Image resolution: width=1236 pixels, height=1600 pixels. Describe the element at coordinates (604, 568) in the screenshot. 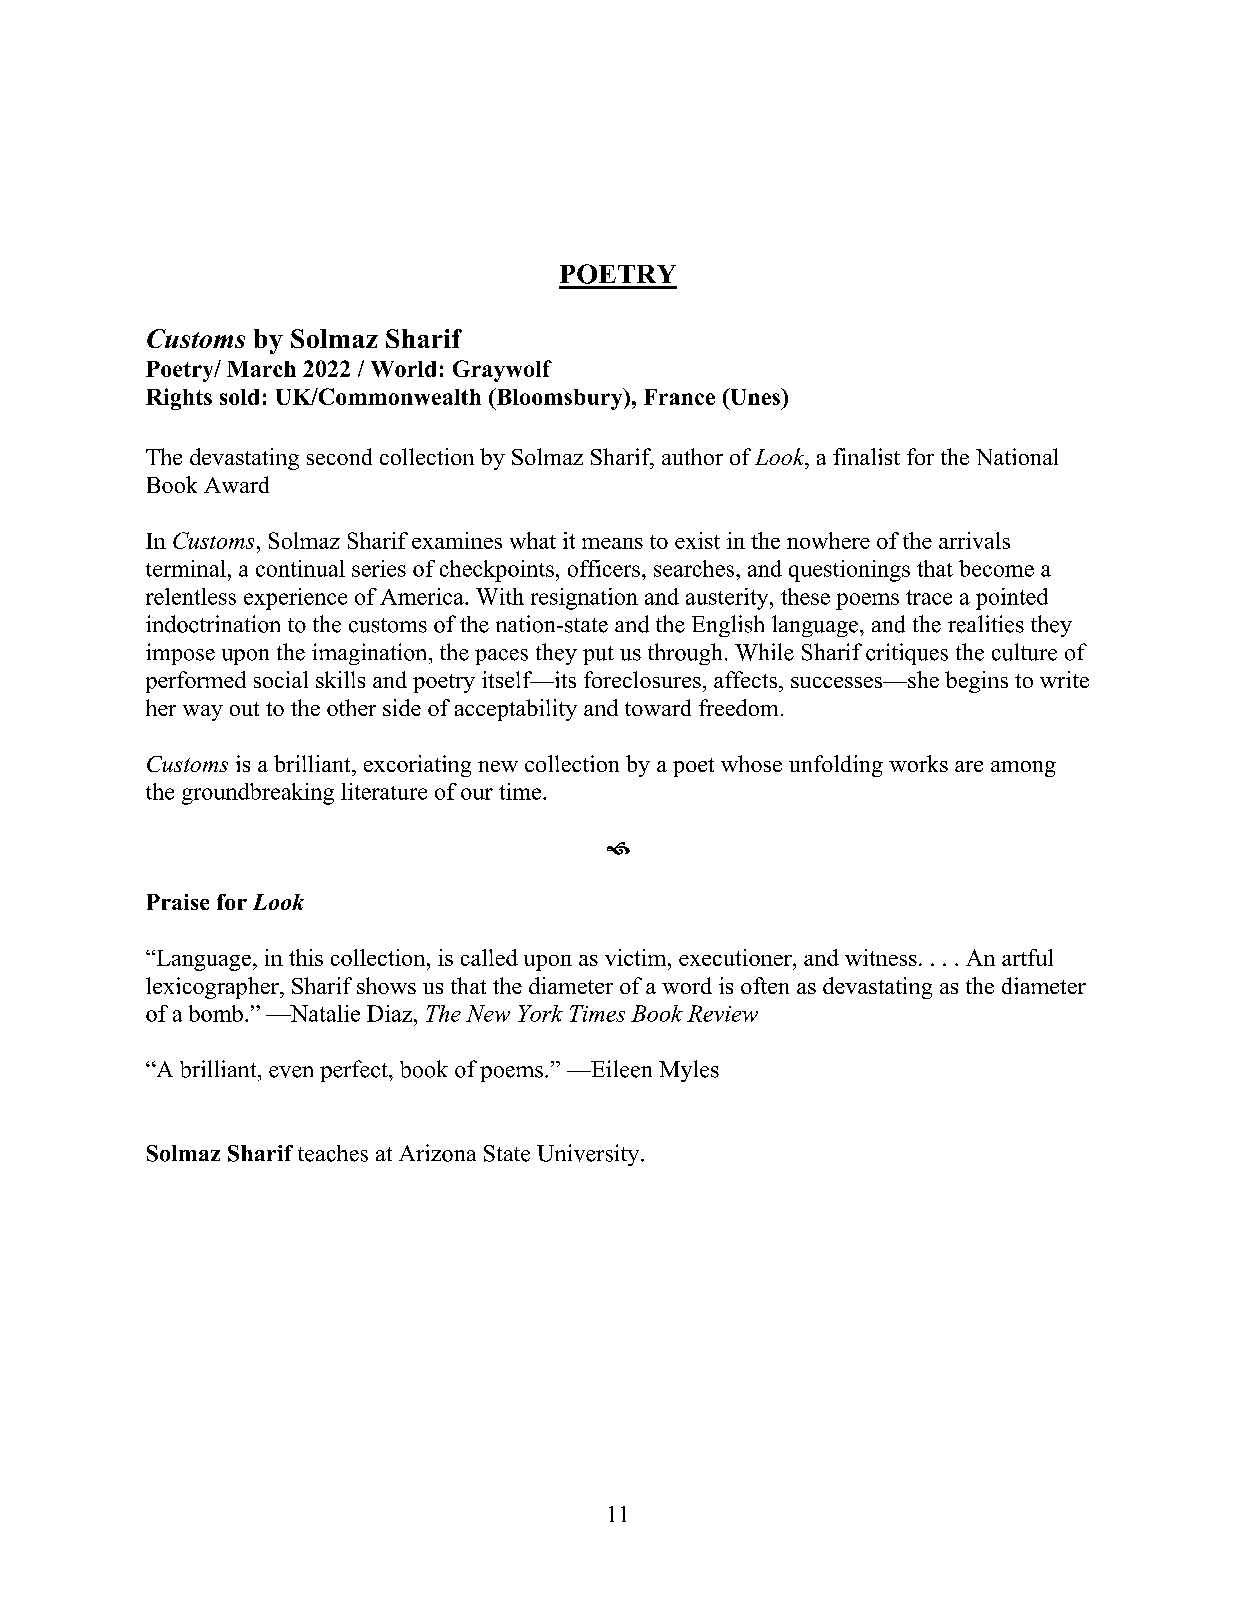

I see `officers` at that location.
